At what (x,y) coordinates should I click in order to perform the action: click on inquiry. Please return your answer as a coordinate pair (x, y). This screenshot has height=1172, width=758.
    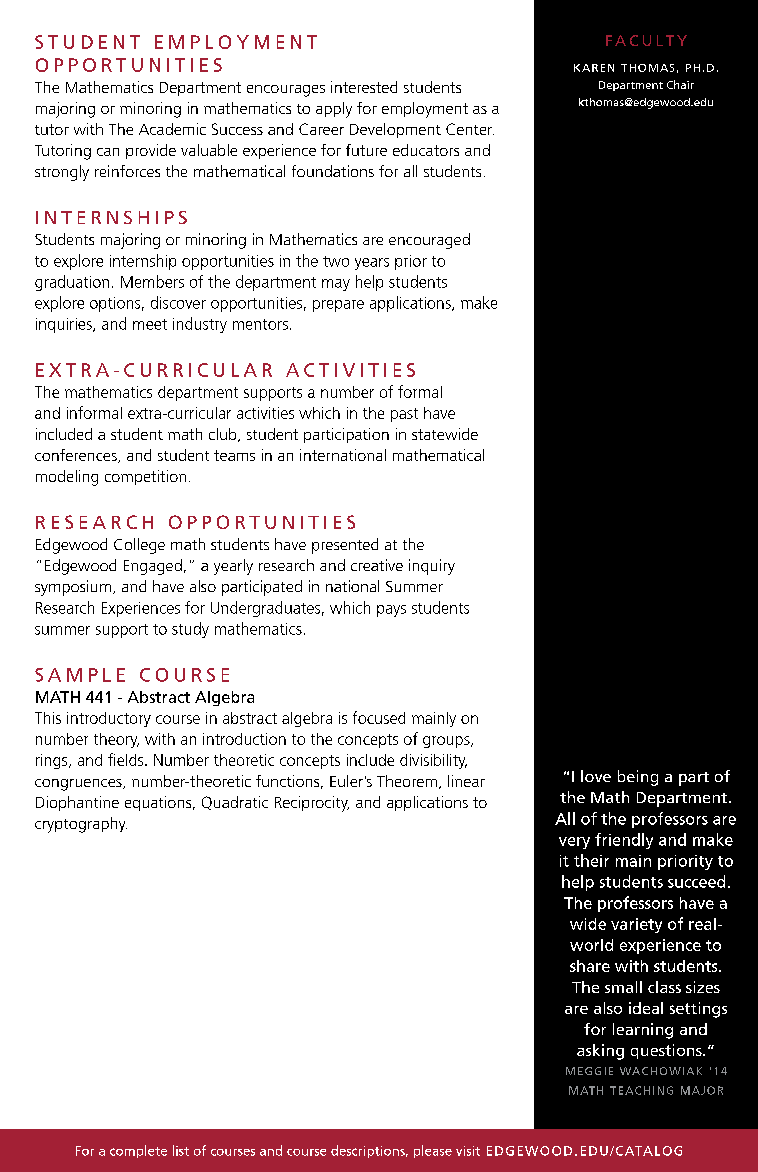
    Looking at the image, I should click on (432, 567).
